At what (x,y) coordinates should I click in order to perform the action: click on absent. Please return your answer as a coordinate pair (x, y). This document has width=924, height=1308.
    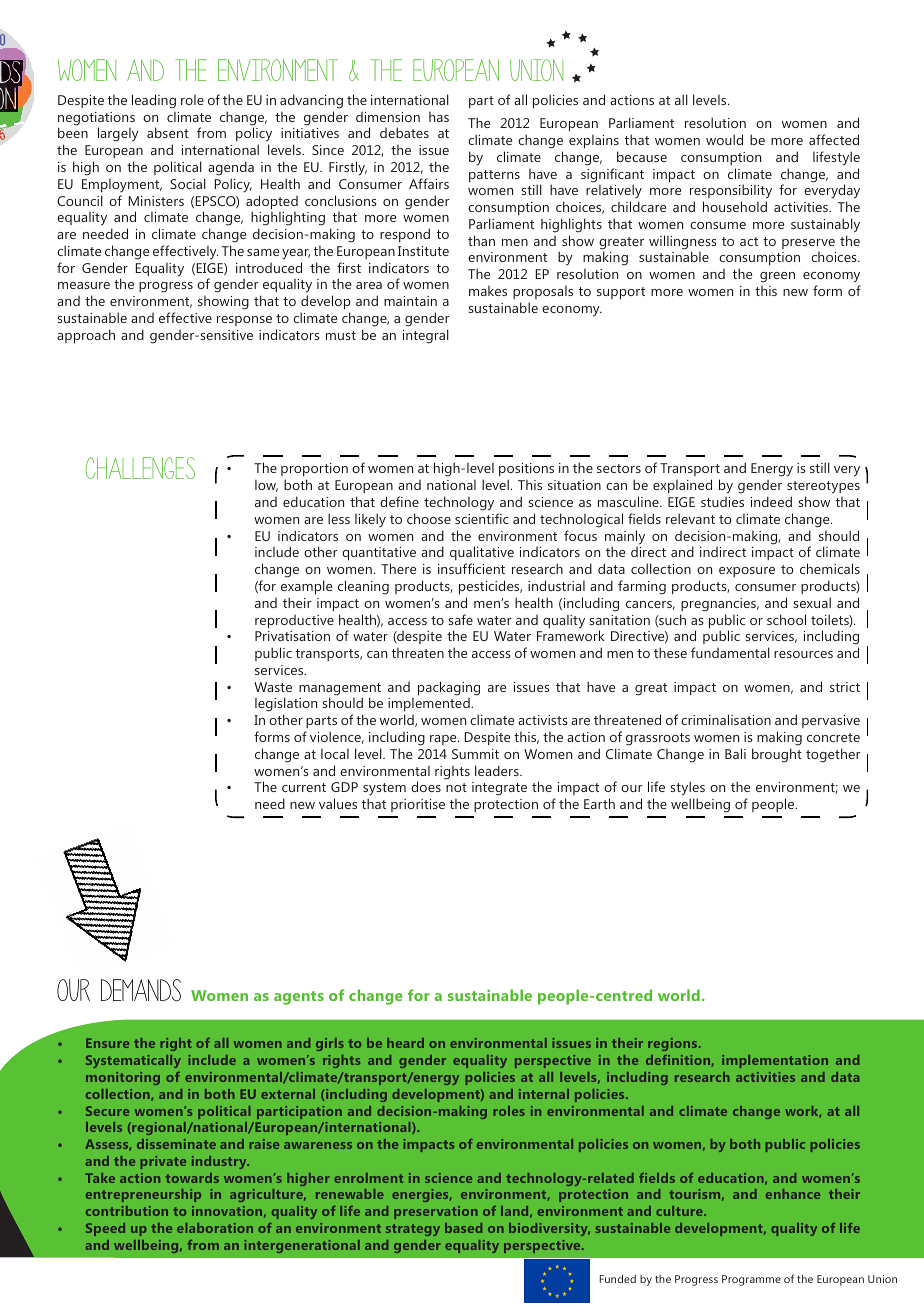
    Looking at the image, I should click on (168, 132).
